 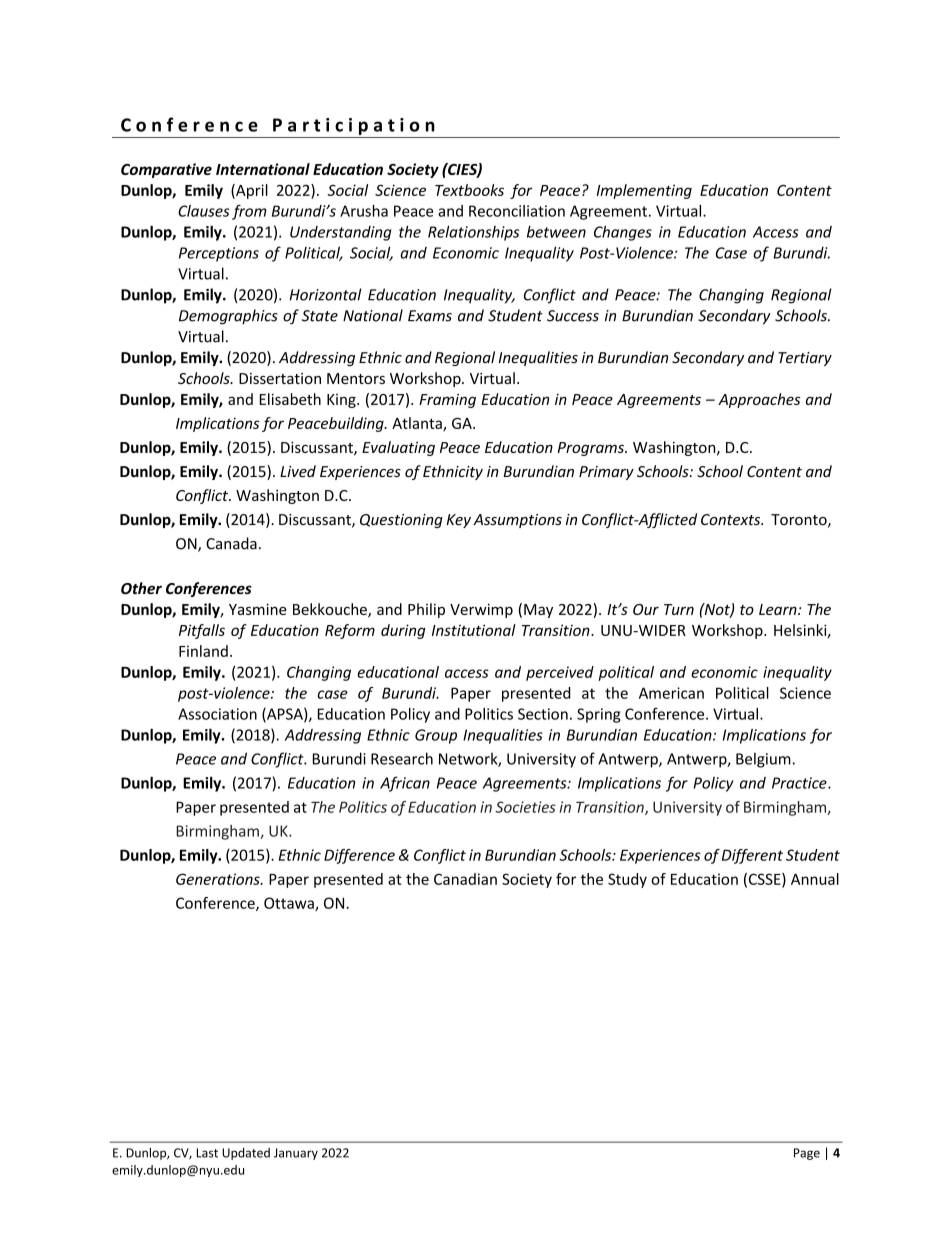 I want to click on Finland, so click(x=203, y=651).
